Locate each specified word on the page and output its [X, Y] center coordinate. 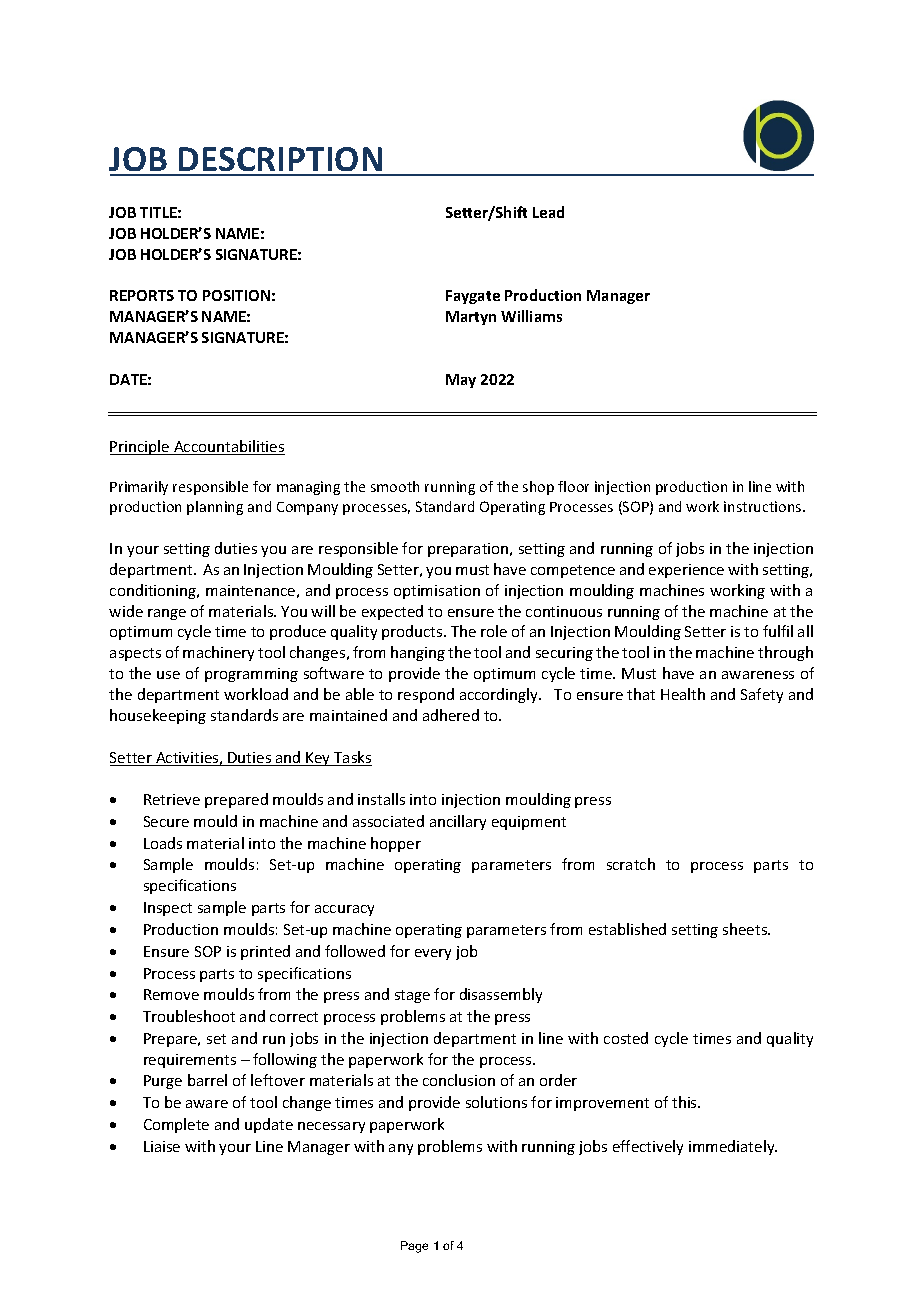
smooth [395, 486]
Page [414, 1247]
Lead [548, 212]
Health [683, 694]
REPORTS [142, 295]
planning [215, 508]
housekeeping [158, 716]
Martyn [471, 318]
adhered [451, 715]
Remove [171, 994]
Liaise [162, 1146]
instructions [764, 506]
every [433, 954]
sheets [746, 929]
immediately [733, 1147]
